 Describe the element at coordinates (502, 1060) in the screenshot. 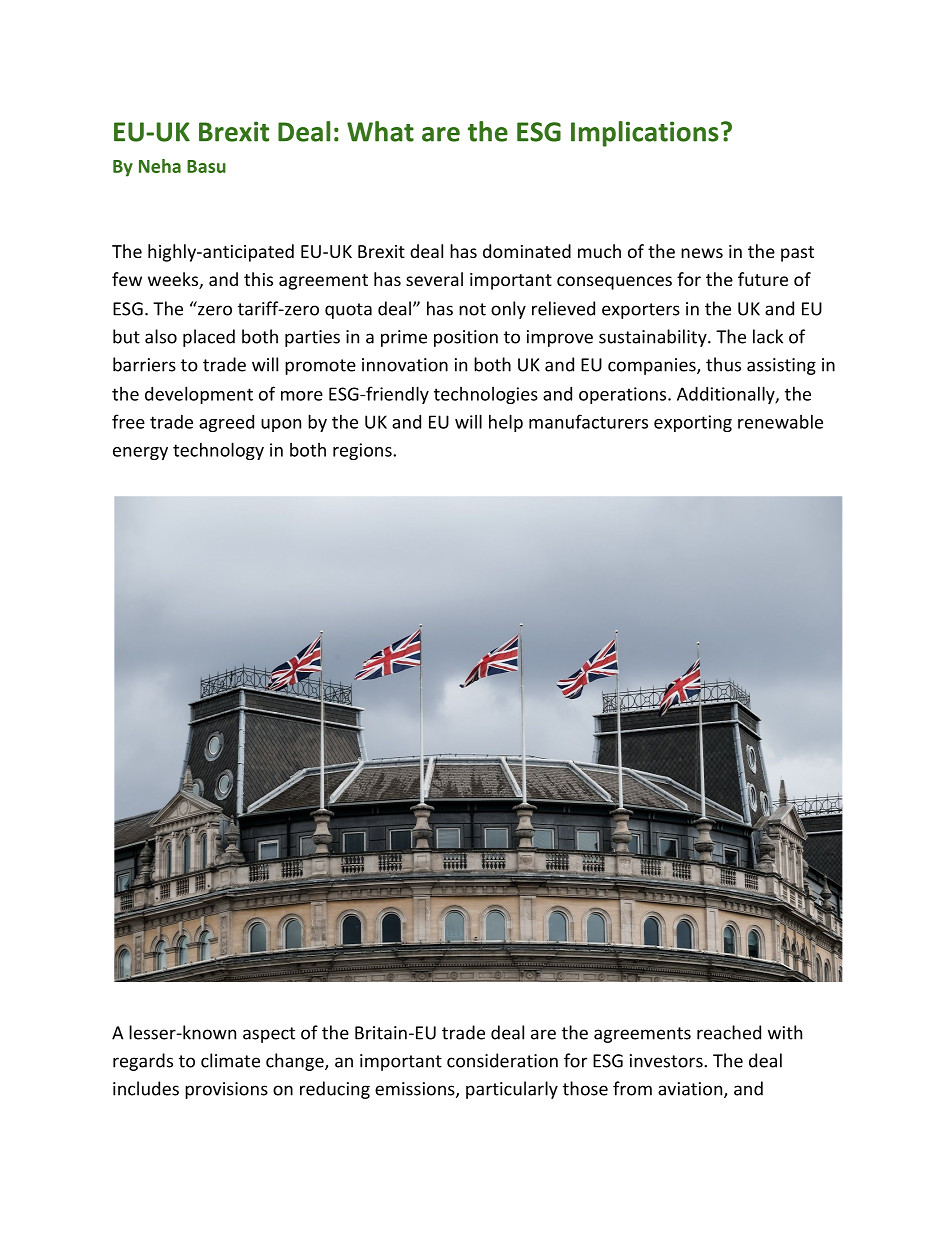

I see `consideration` at that location.
